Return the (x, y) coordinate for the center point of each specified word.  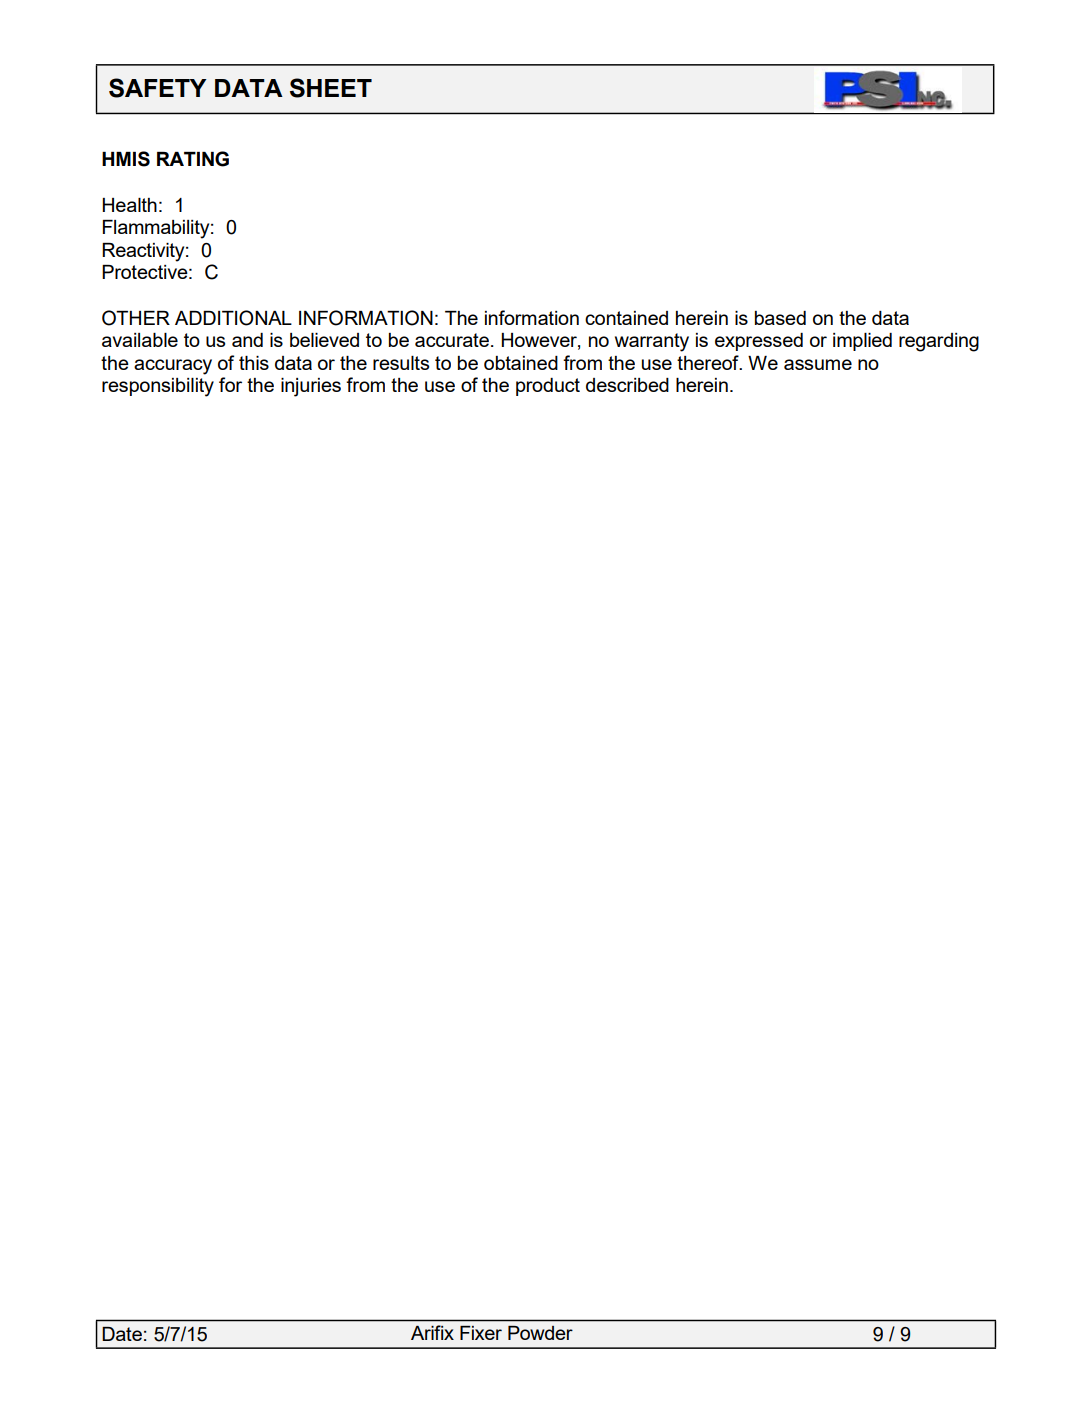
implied (862, 342)
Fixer (481, 1333)
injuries (311, 387)
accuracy (173, 367)
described (627, 385)
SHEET (331, 88)
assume (818, 364)
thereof (709, 362)
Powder (540, 1333)
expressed (759, 342)
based (780, 318)
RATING (193, 159)
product (548, 387)
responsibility (158, 387)
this (254, 363)
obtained (521, 363)
